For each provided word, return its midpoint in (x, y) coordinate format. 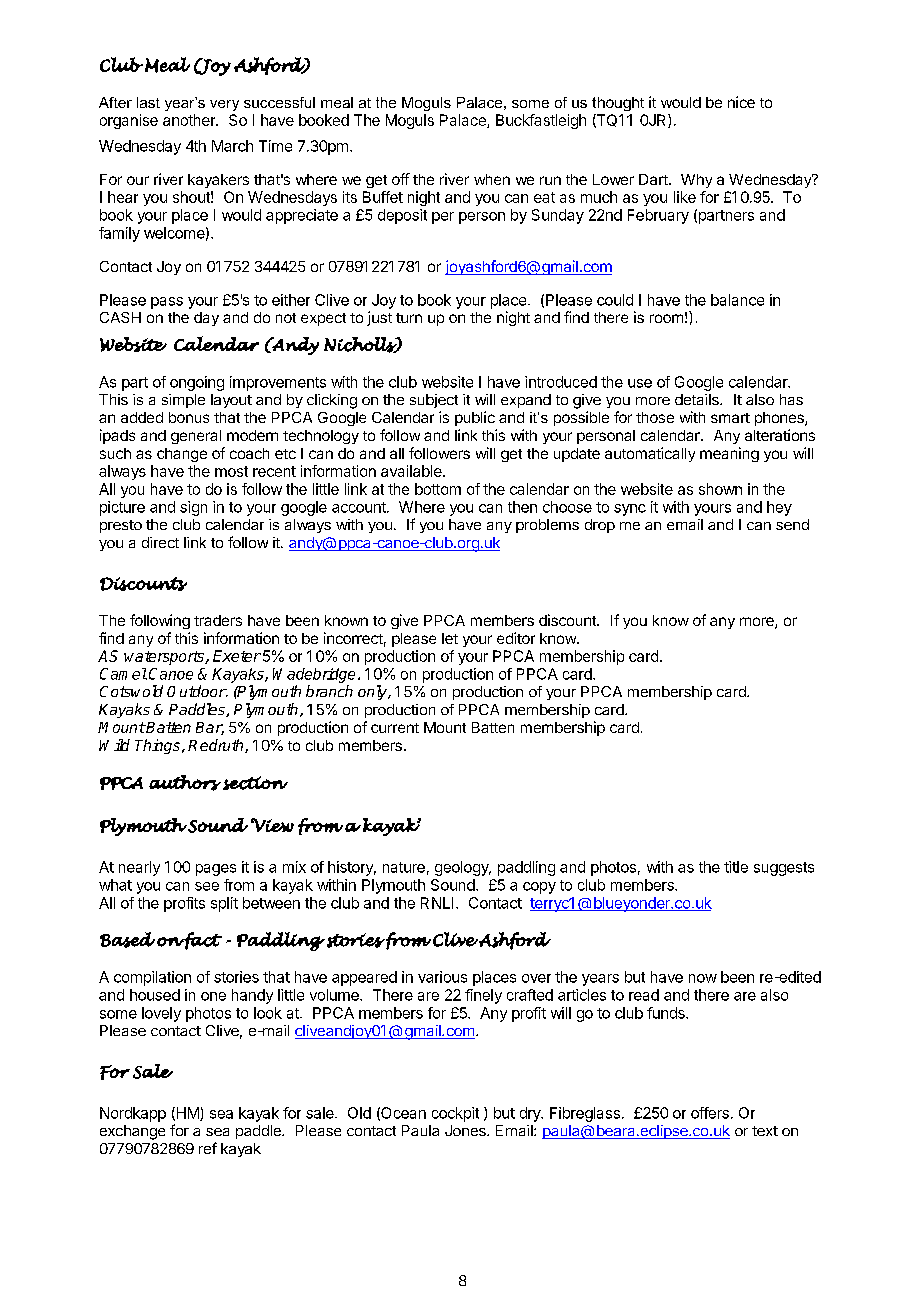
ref (208, 1148)
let (450, 638)
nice (741, 102)
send (792, 524)
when (492, 179)
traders (218, 620)
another (190, 120)
